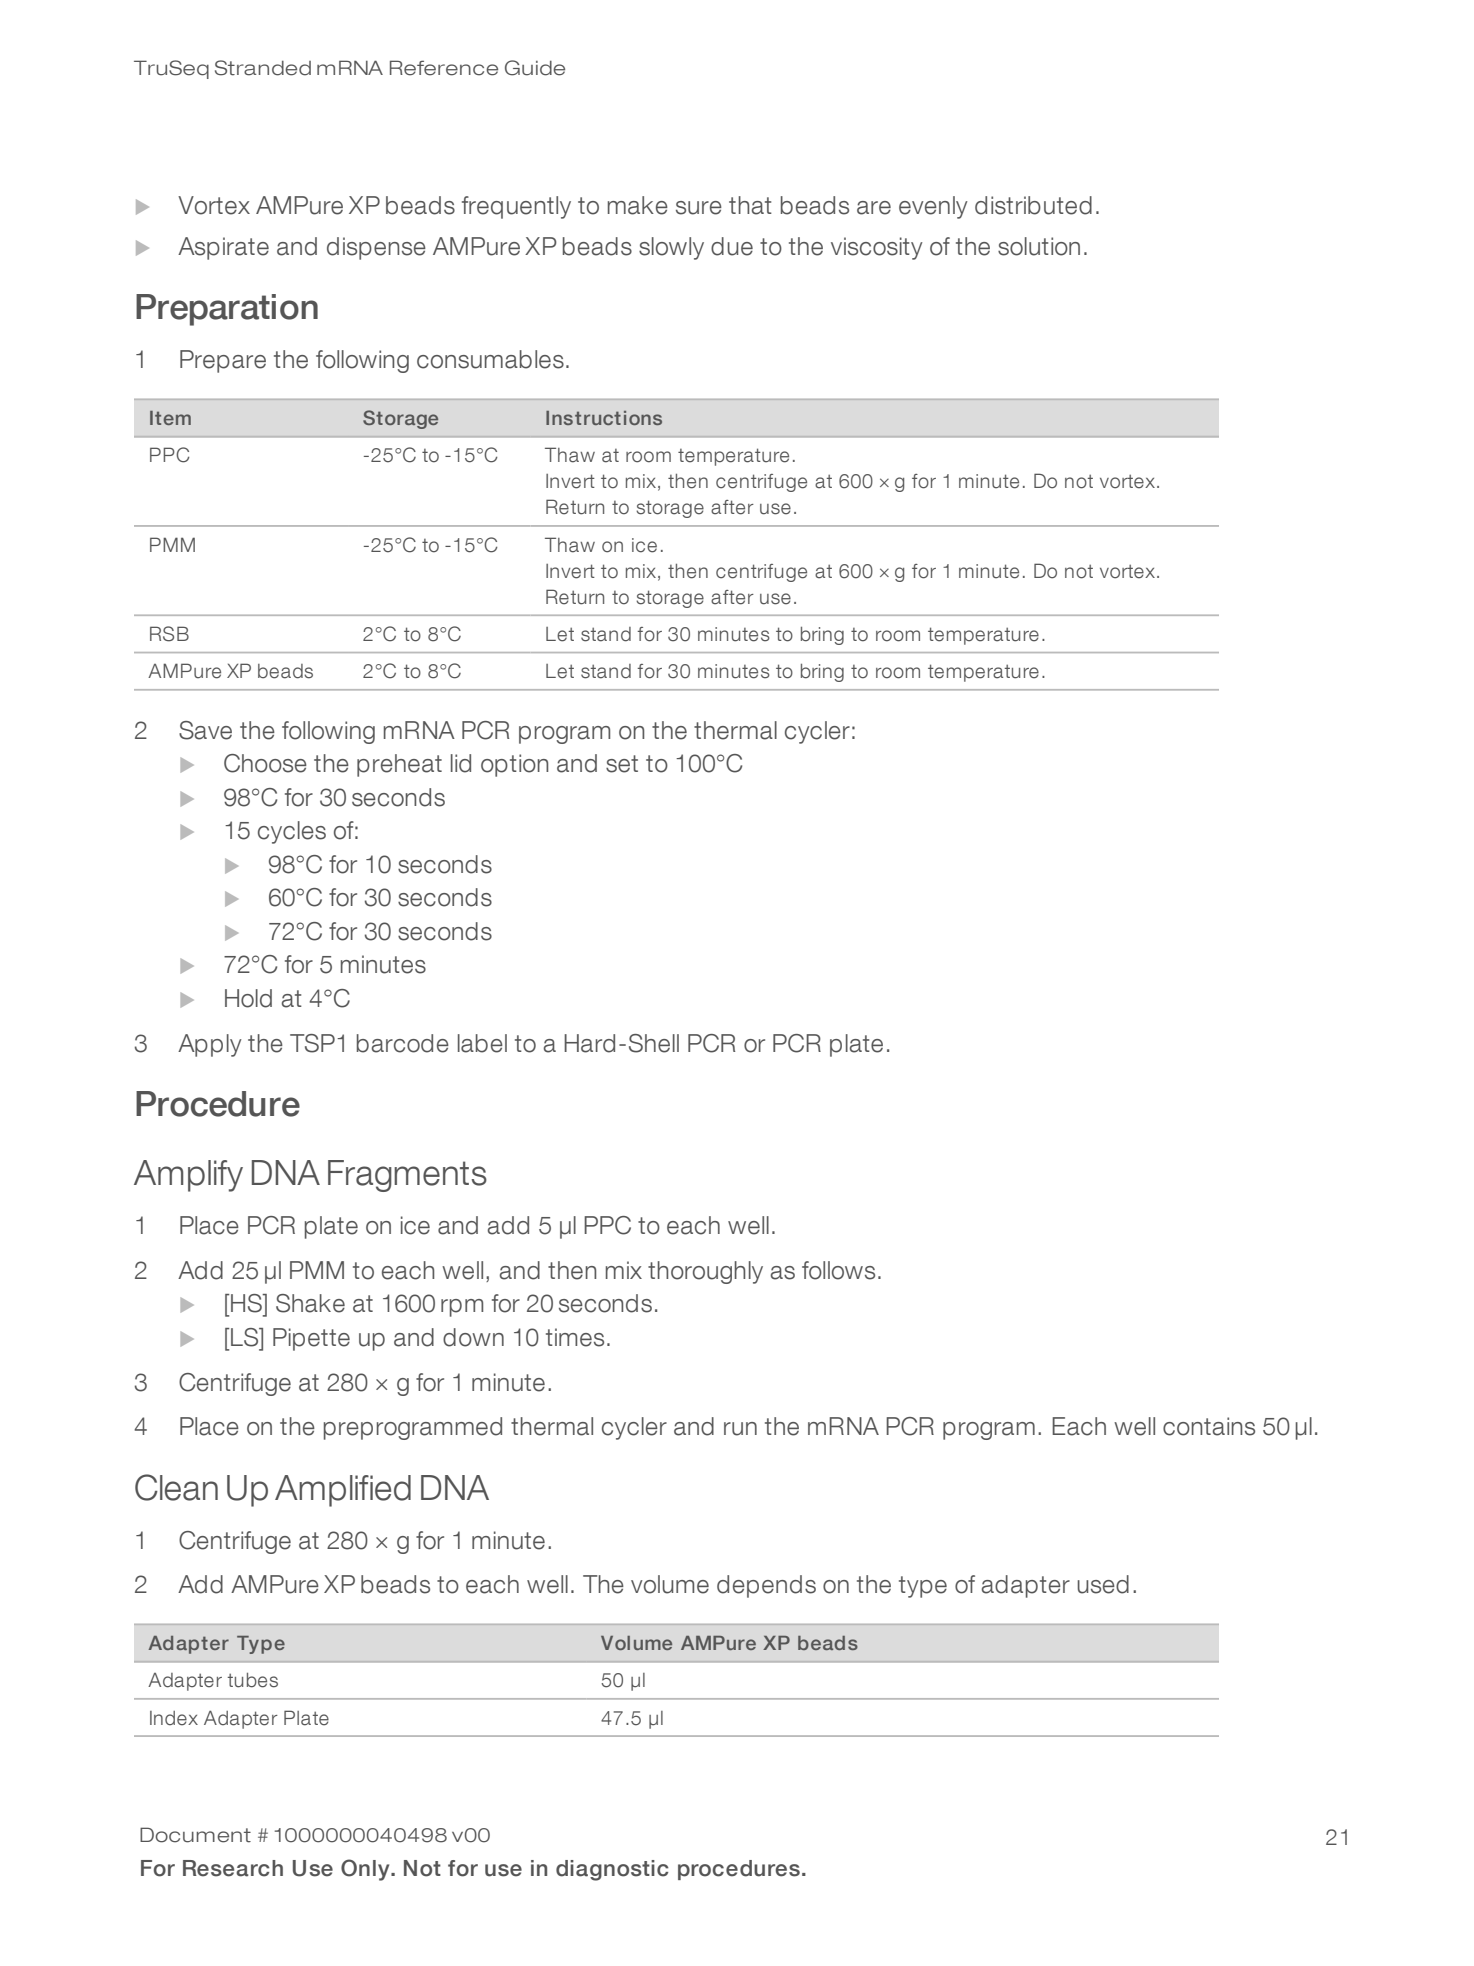 This screenshot has width=1474, height=1966. What do you see at coordinates (263, 68) in the screenshot?
I see `Stranded` at bounding box center [263, 68].
